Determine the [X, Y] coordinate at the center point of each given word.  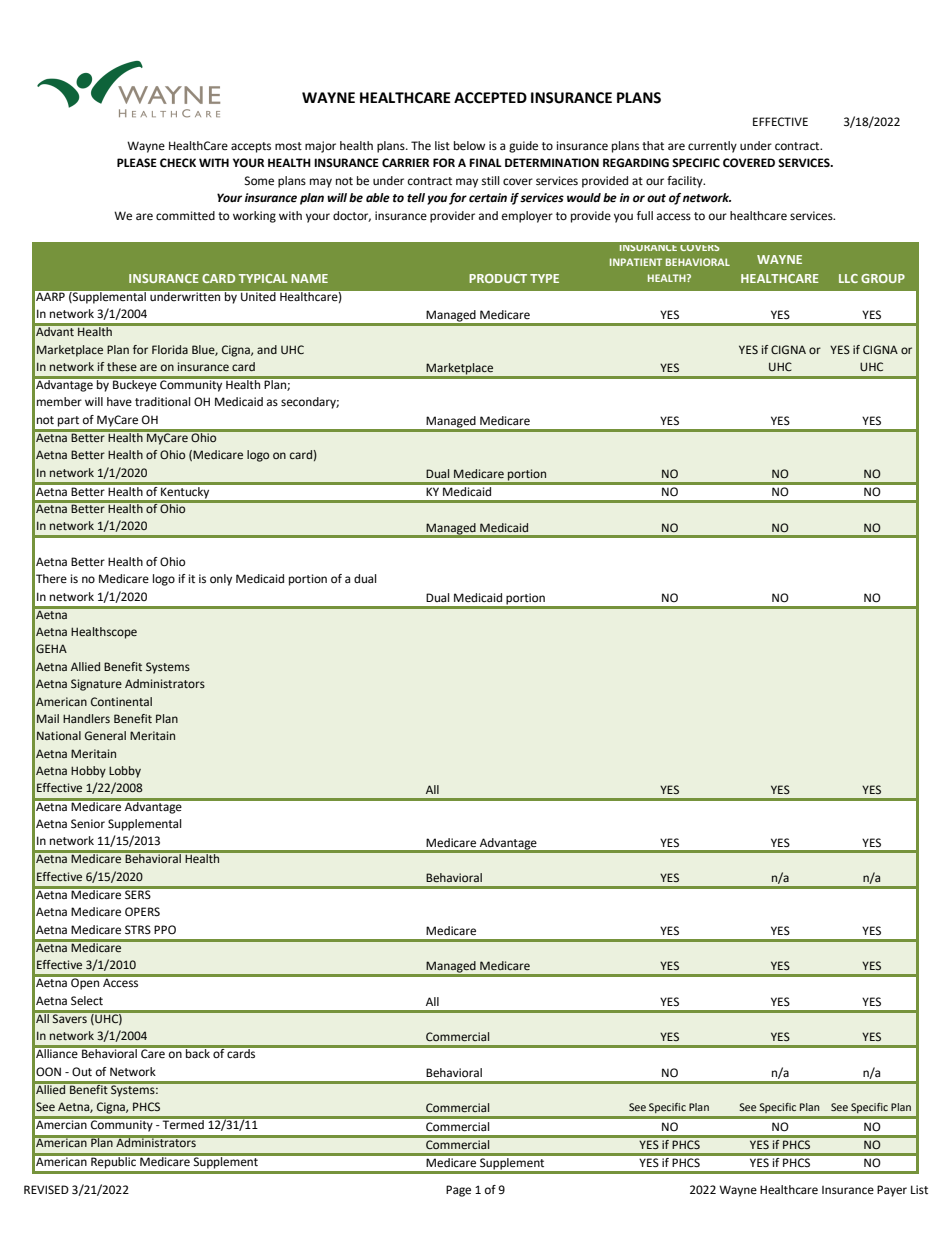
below [469, 146]
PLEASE [137, 162]
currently [712, 147]
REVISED [46, 1189]
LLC [848, 278]
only [221, 580]
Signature [96, 685]
